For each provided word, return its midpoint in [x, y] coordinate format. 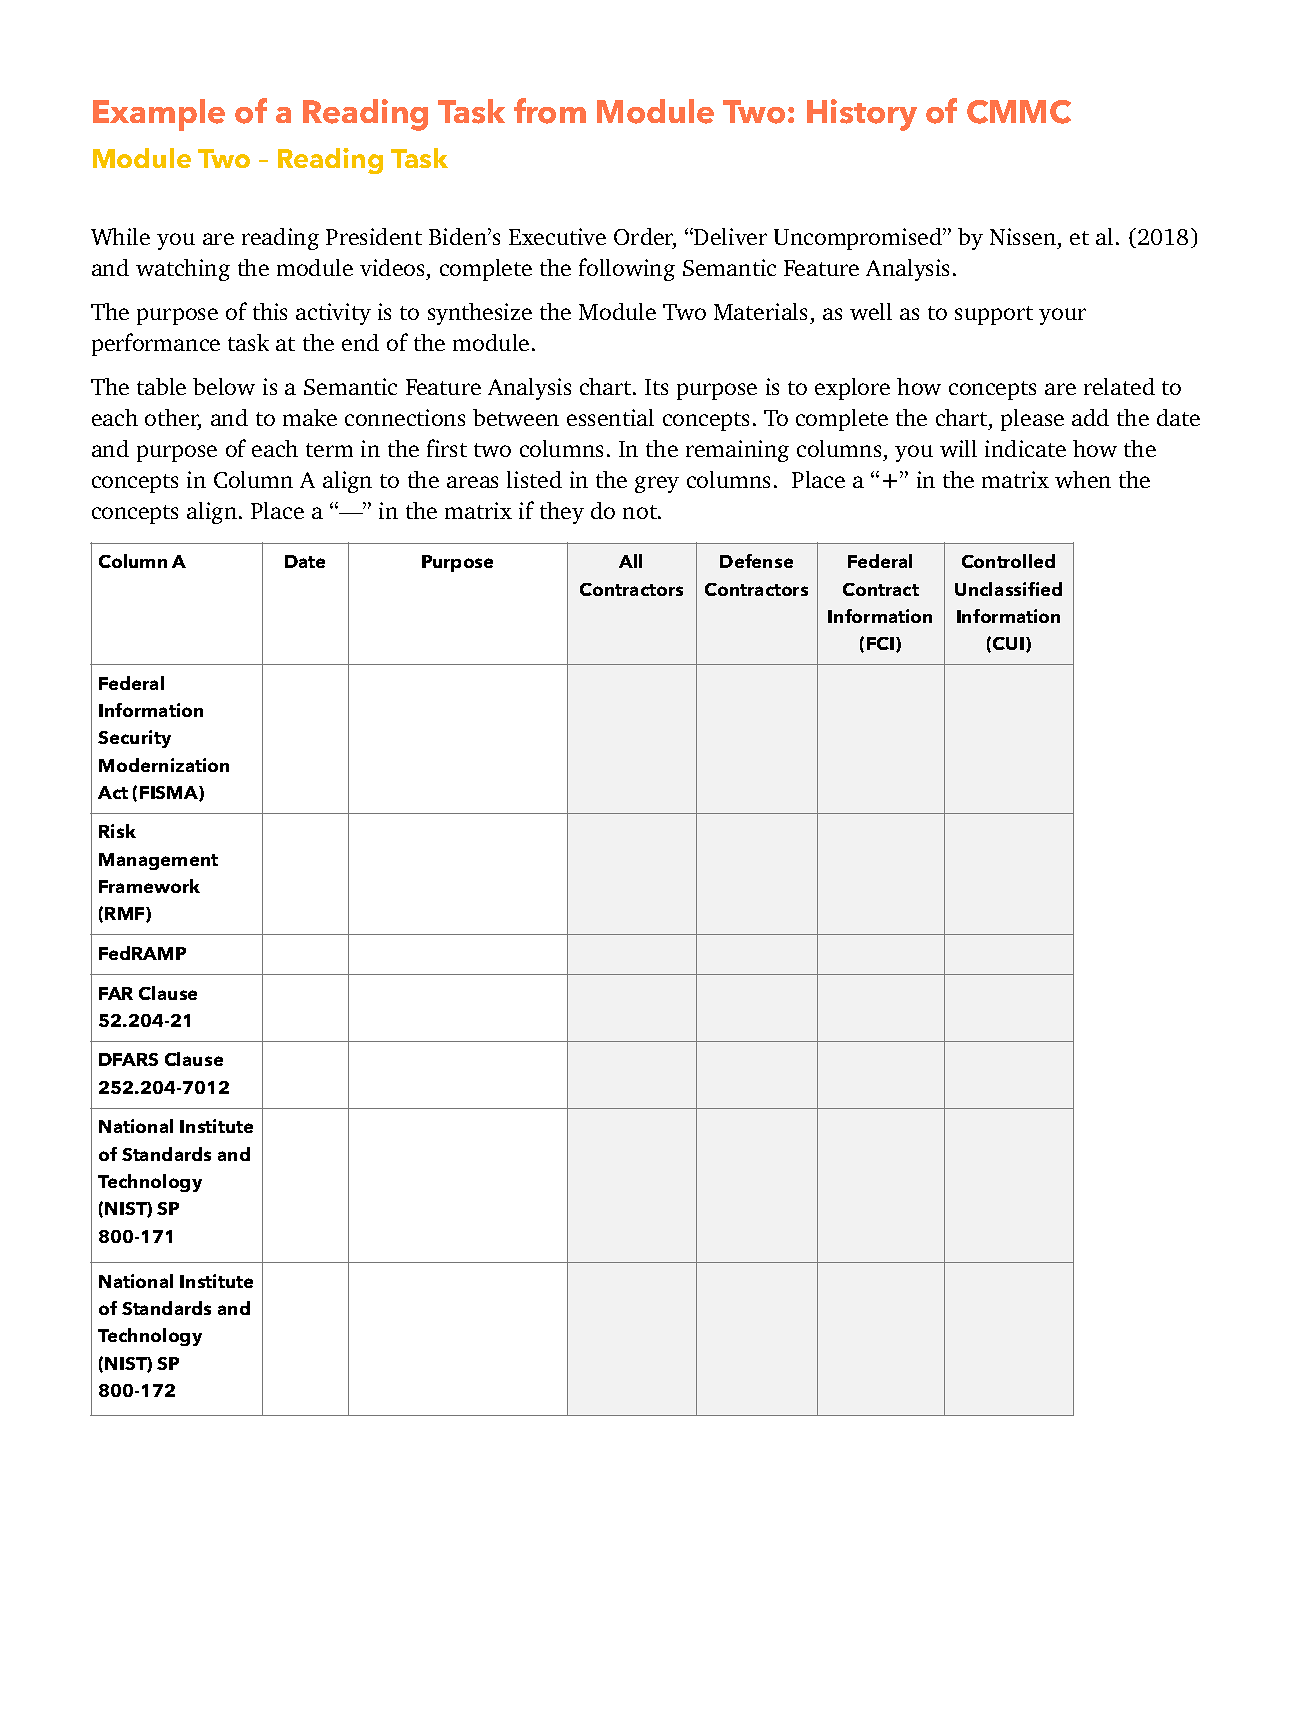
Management [158, 861]
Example [159, 115]
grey [657, 484]
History [862, 115]
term [329, 450]
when [1083, 479]
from [550, 111]
